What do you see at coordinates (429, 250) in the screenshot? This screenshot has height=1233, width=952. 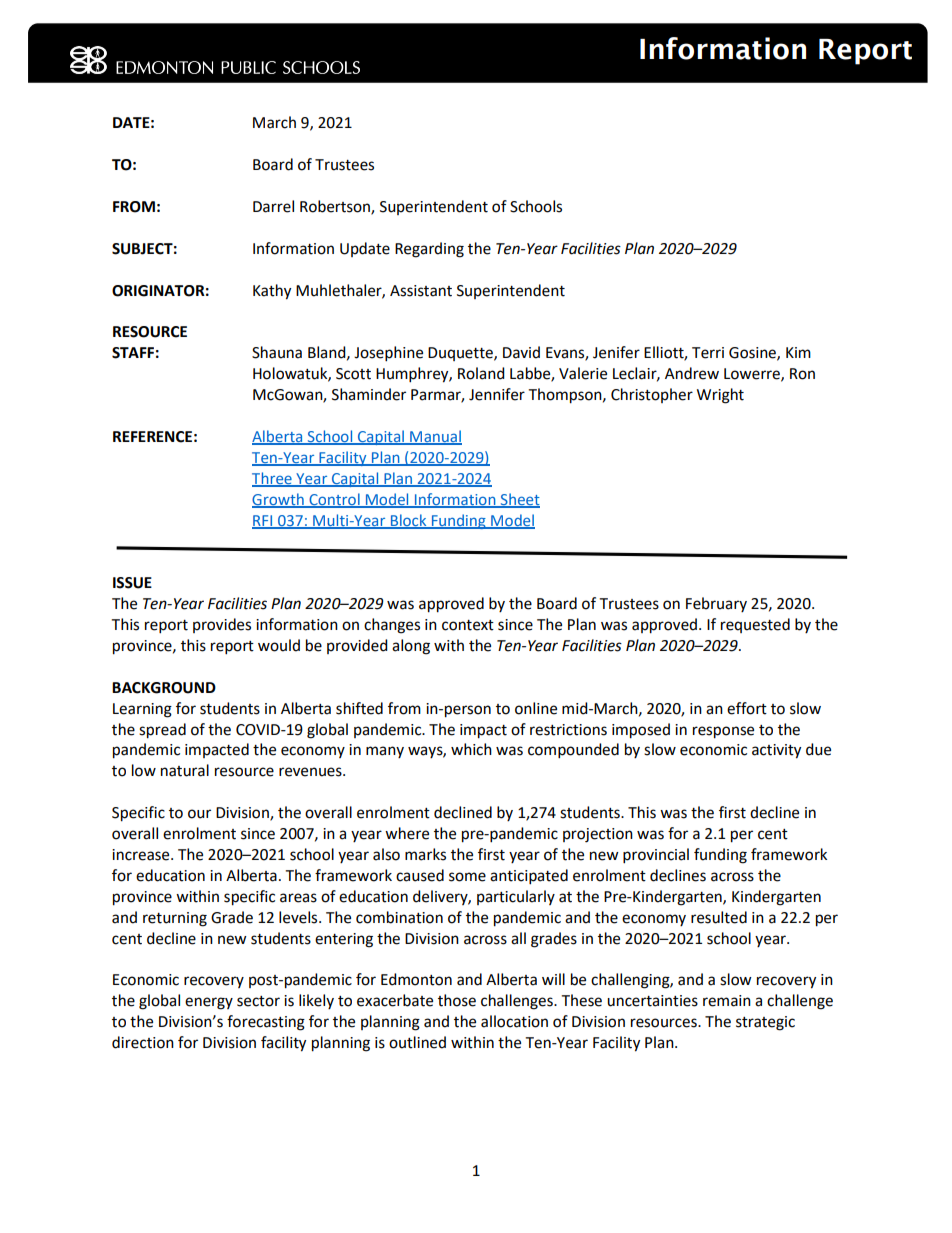 I see `Regarding` at bounding box center [429, 250].
